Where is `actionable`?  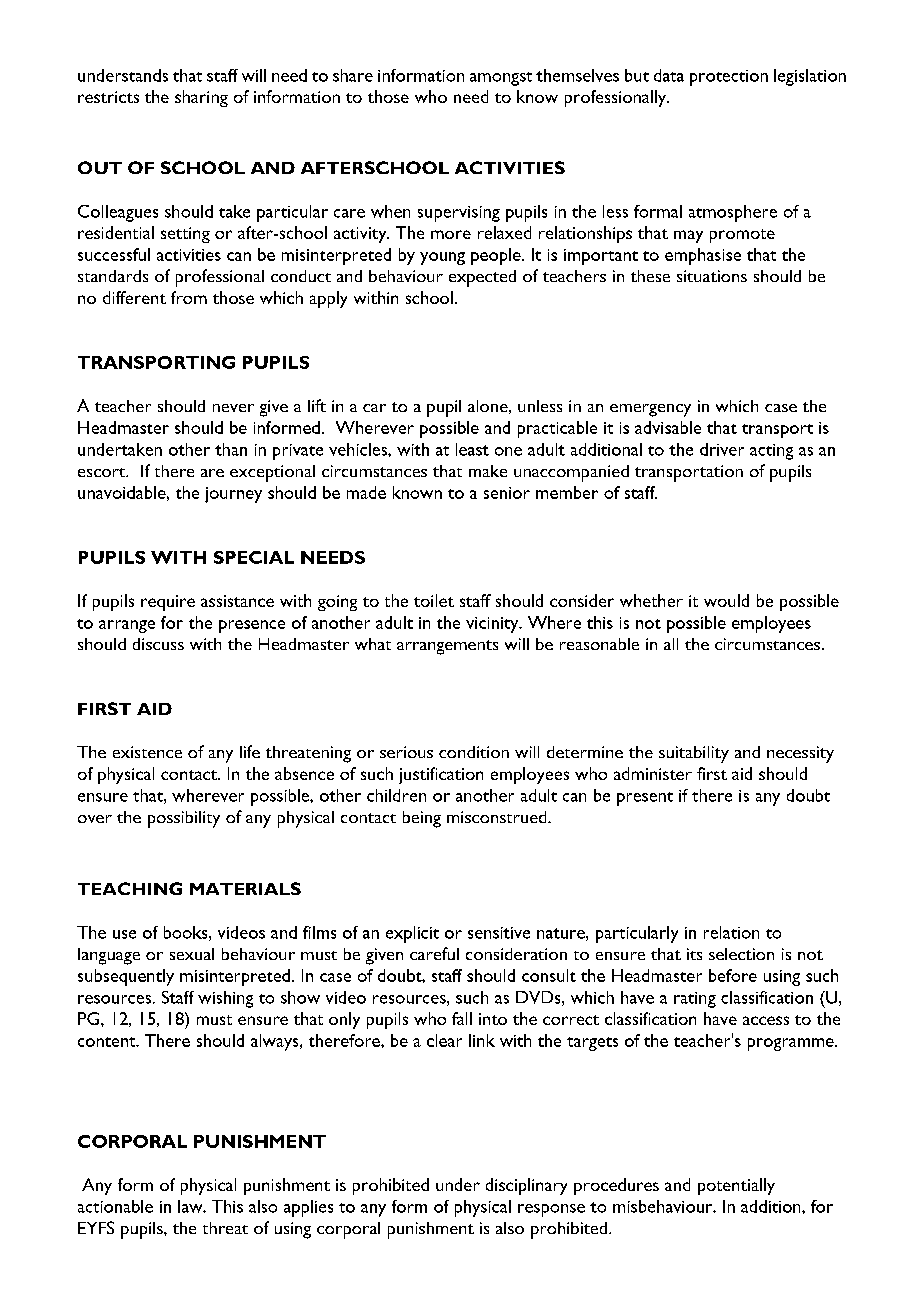
actionable is located at coordinates (115, 1206).
